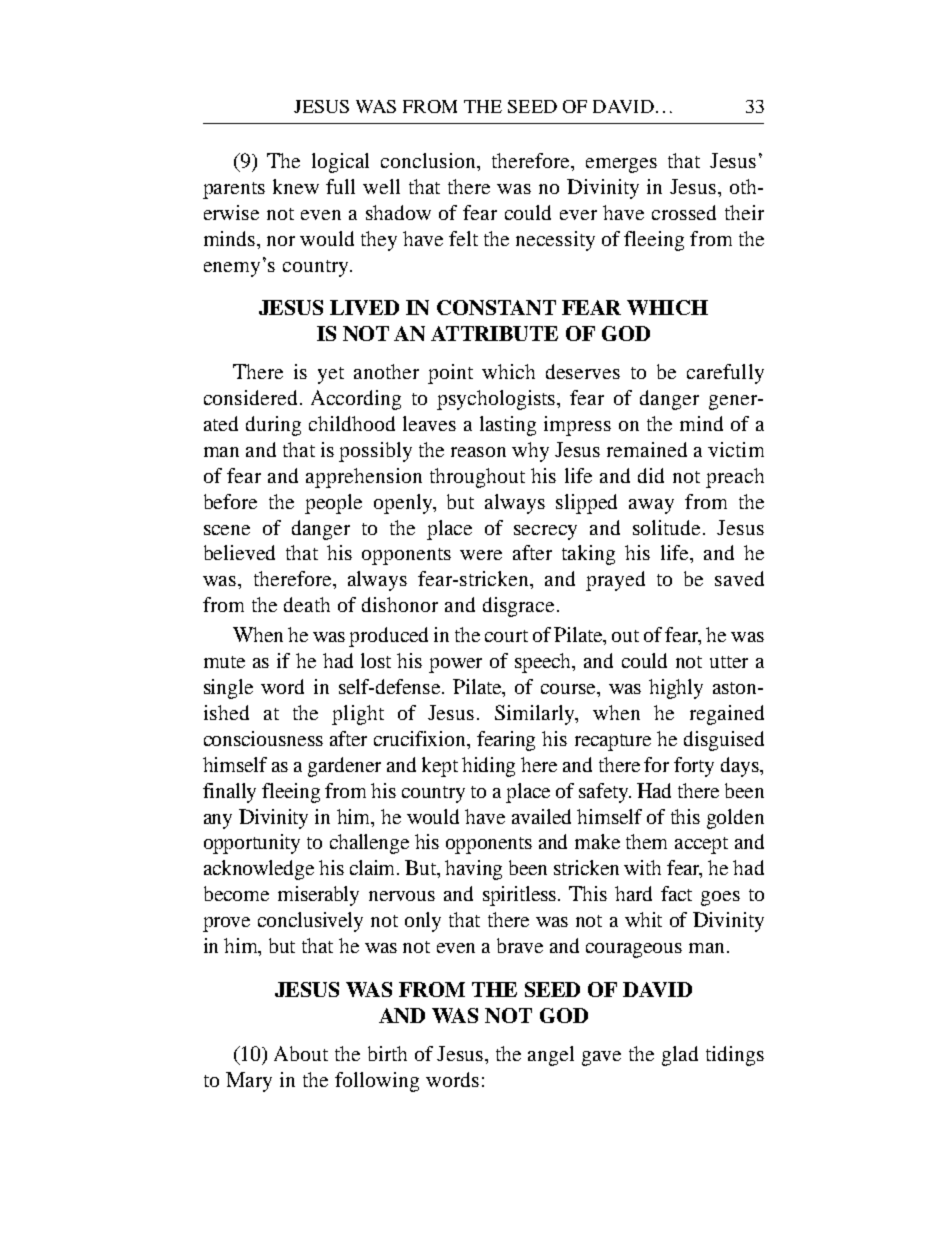  I want to click on About, so click(301, 1053).
